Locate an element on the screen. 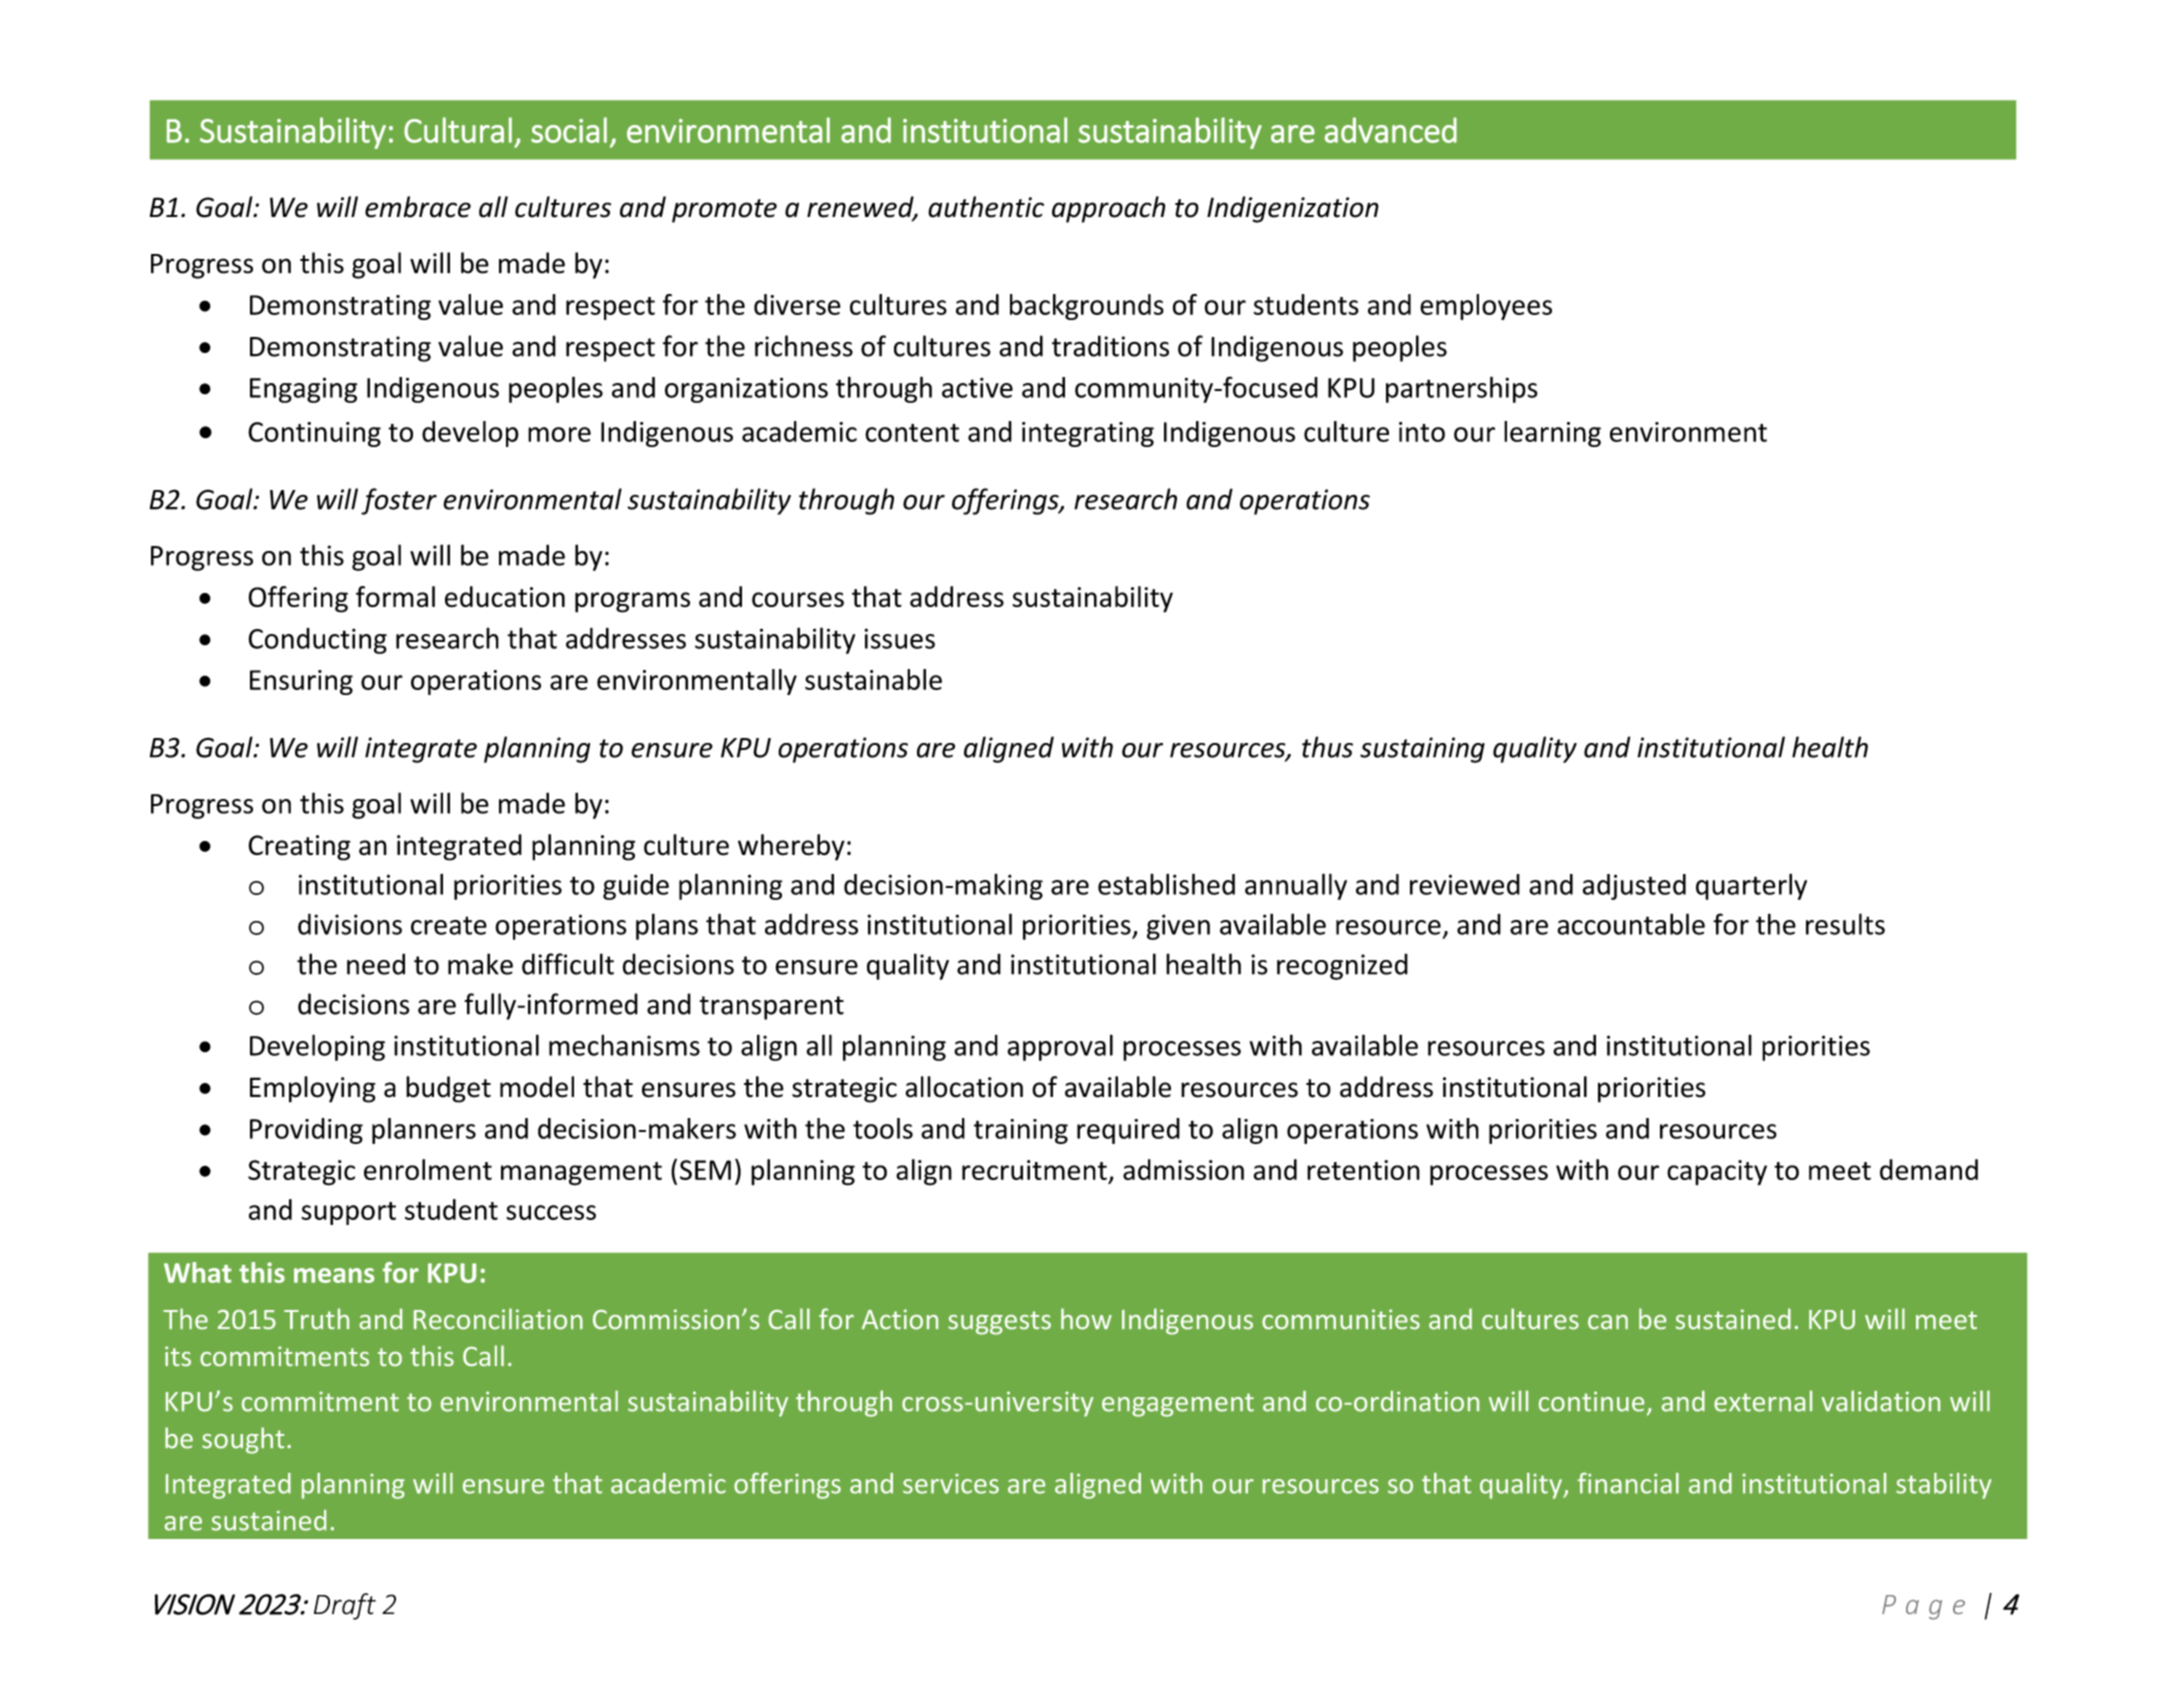  financial is located at coordinates (1628, 1483).
